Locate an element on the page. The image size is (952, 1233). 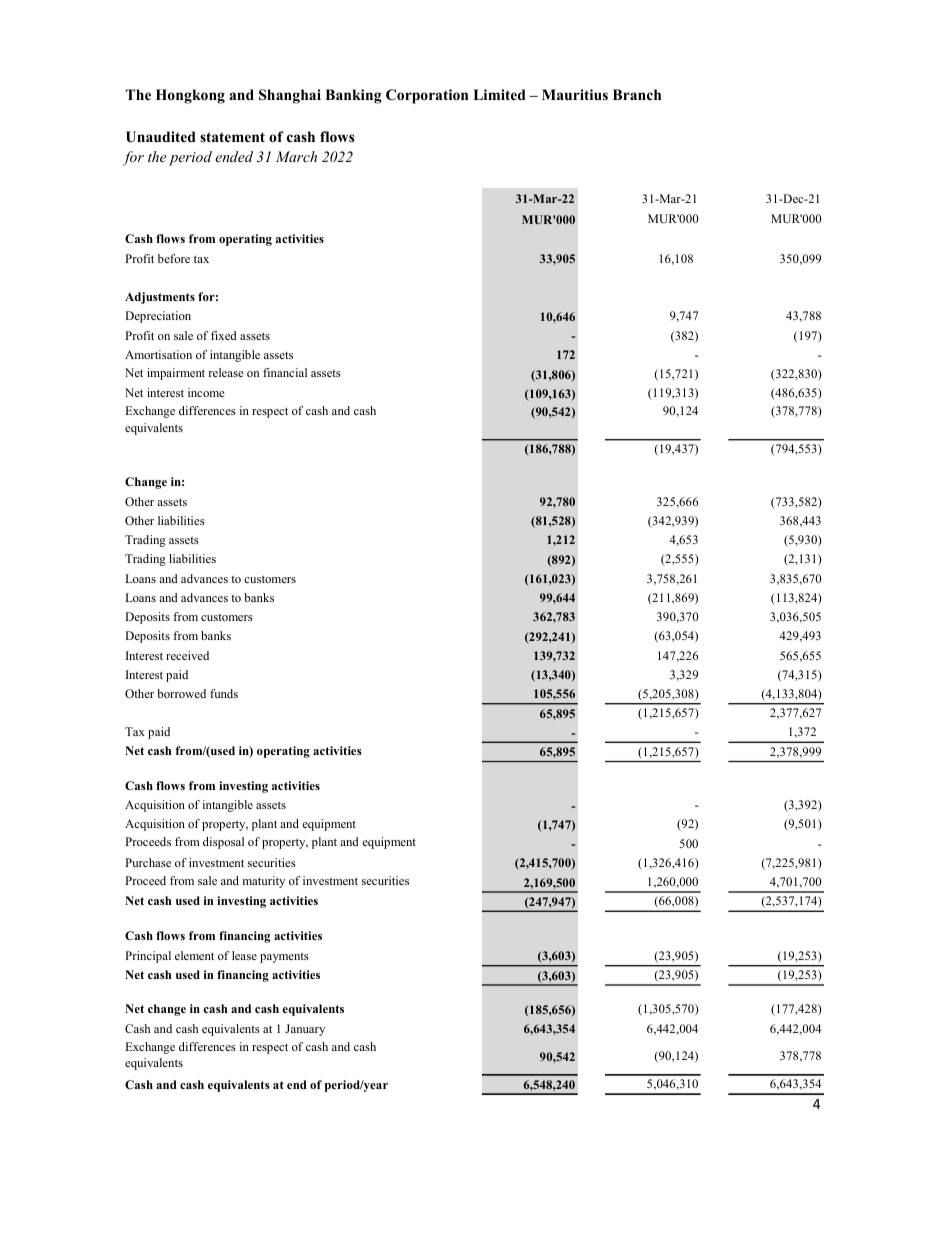
statement is located at coordinates (232, 137).
